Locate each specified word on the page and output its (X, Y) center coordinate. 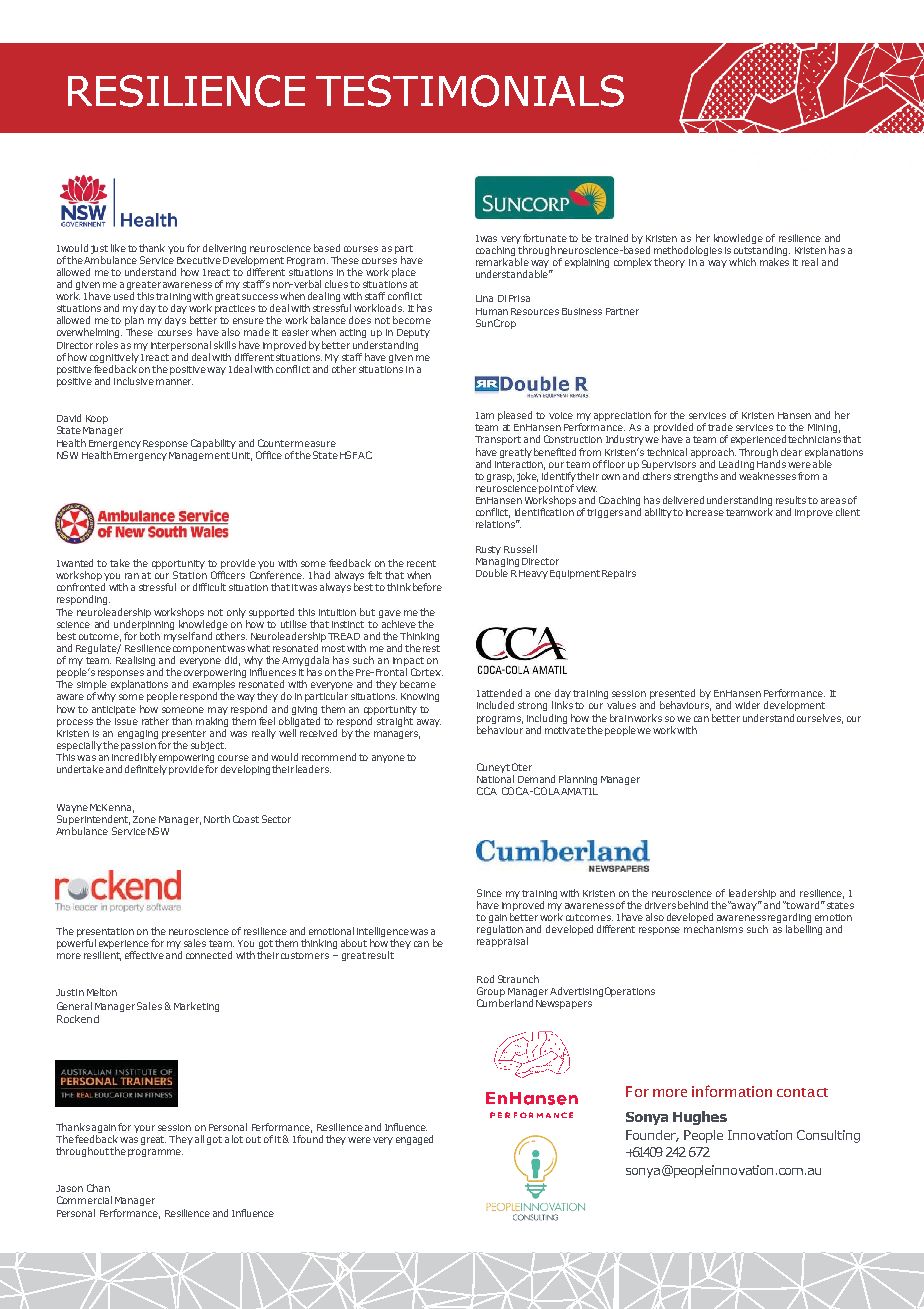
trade (720, 427)
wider (747, 705)
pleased (515, 416)
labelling (804, 930)
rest (431, 648)
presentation (105, 932)
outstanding (762, 251)
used (124, 296)
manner (174, 382)
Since (489, 893)
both (150, 636)
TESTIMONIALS (470, 91)
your (144, 1129)
